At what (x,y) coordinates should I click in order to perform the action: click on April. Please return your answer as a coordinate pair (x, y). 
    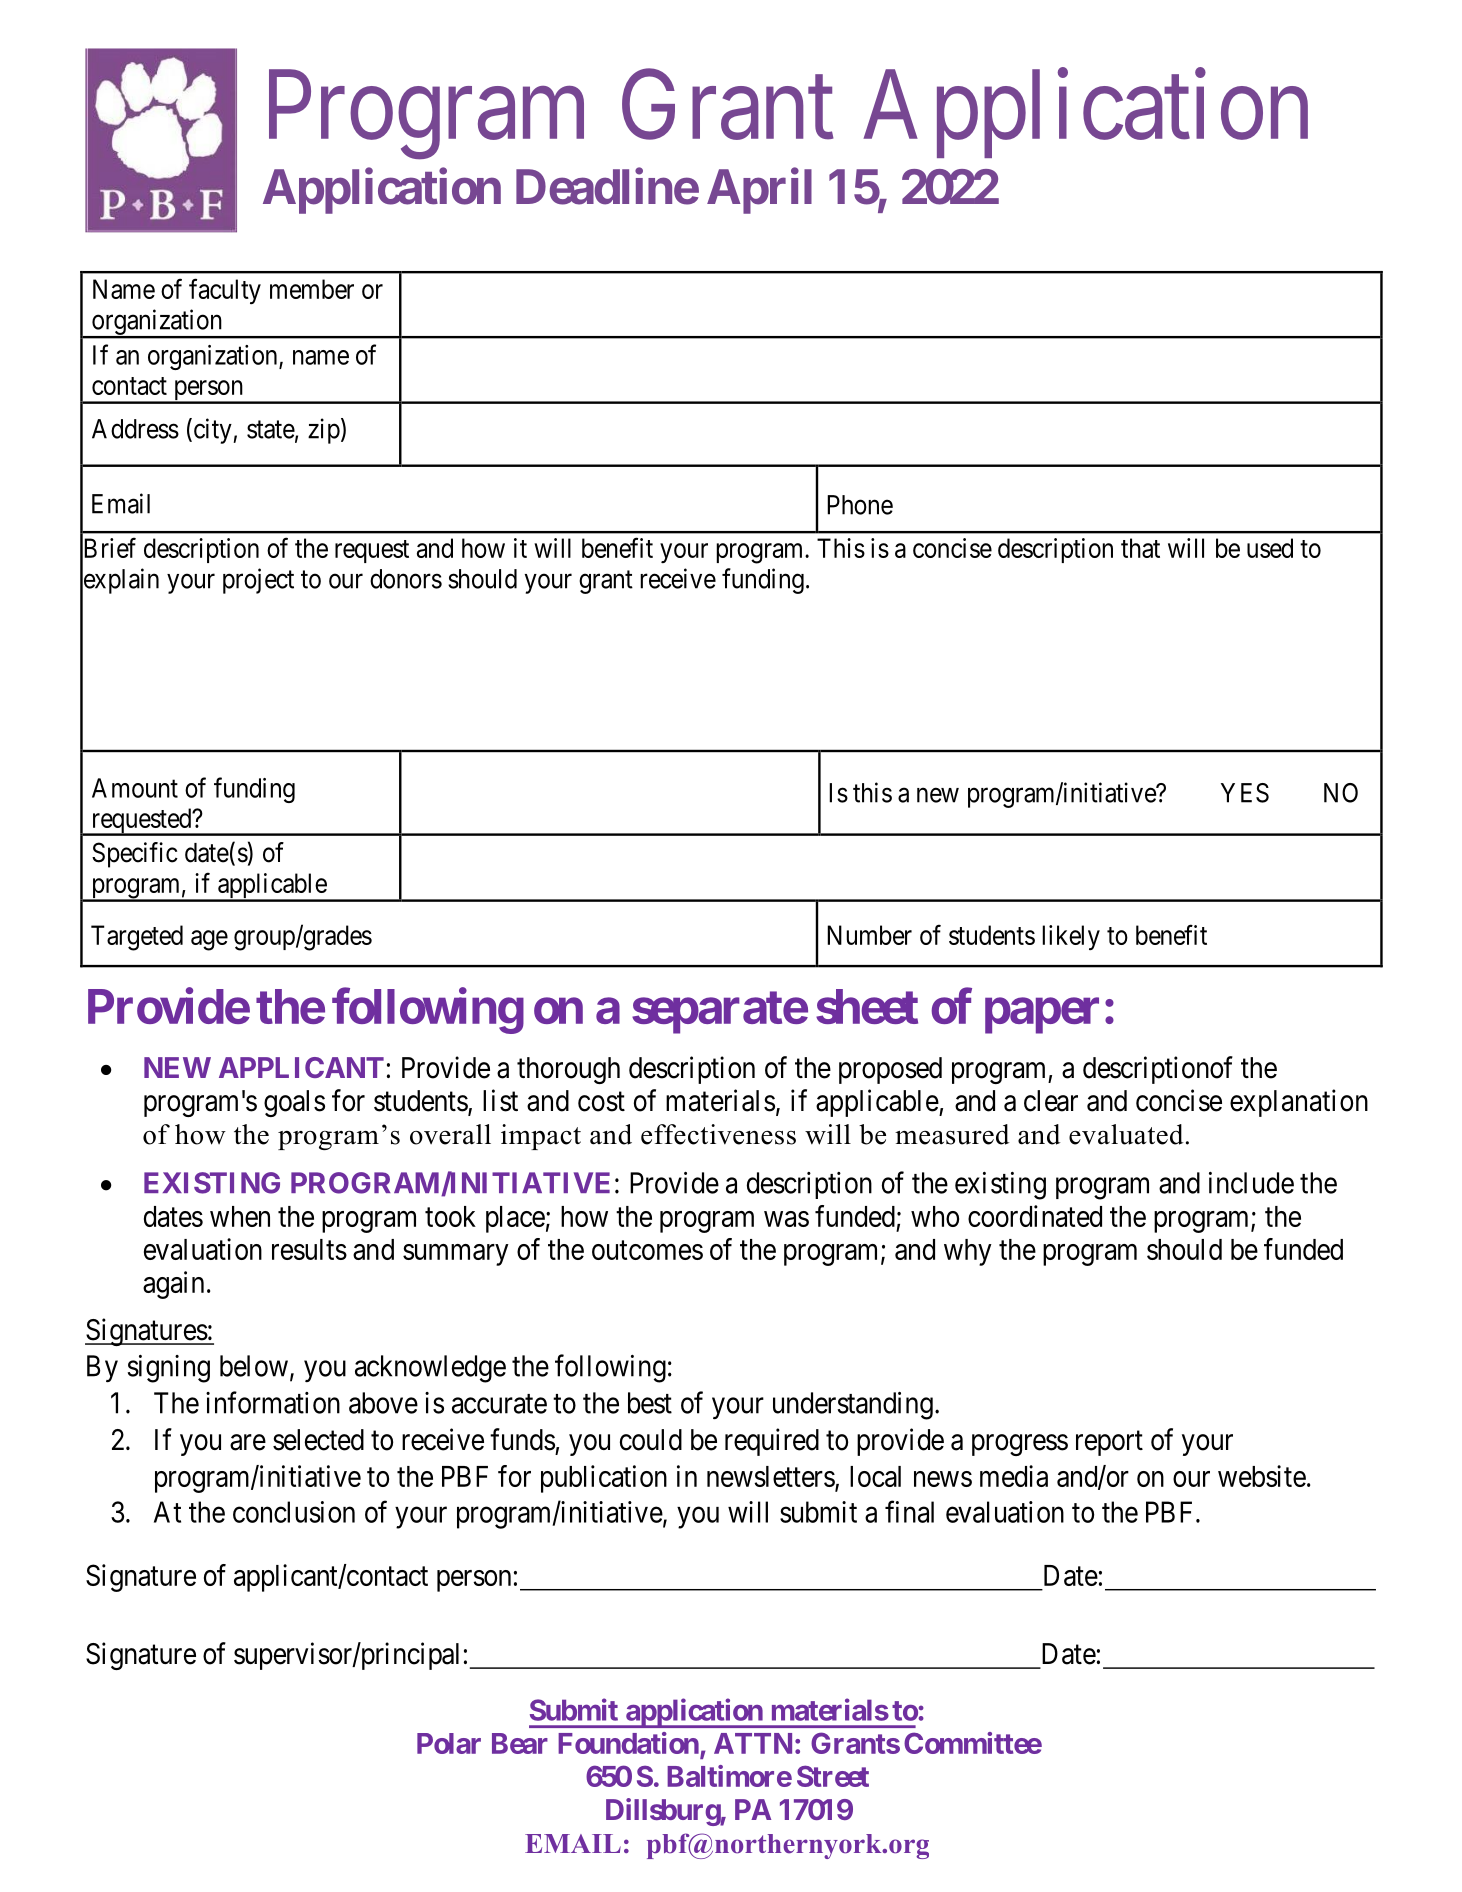
    Looking at the image, I should click on (759, 191).
